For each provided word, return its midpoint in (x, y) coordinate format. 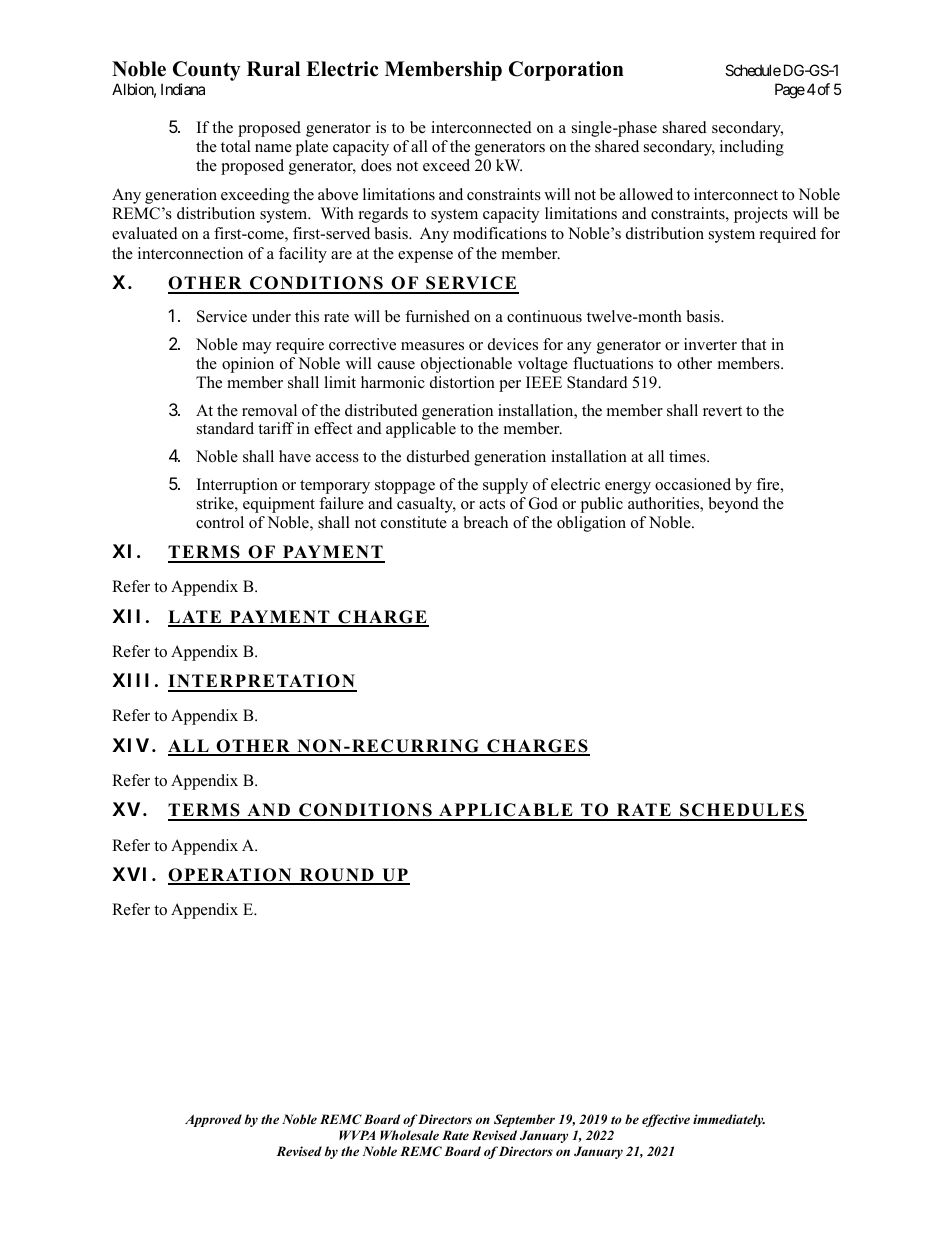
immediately (729, 1120)
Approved (213, 1120)
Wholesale (409, 1135)
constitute (414, 522)
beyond (734, 505)
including (752, 148)
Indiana (183, 89)
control (220, 522)
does (376, 165)
